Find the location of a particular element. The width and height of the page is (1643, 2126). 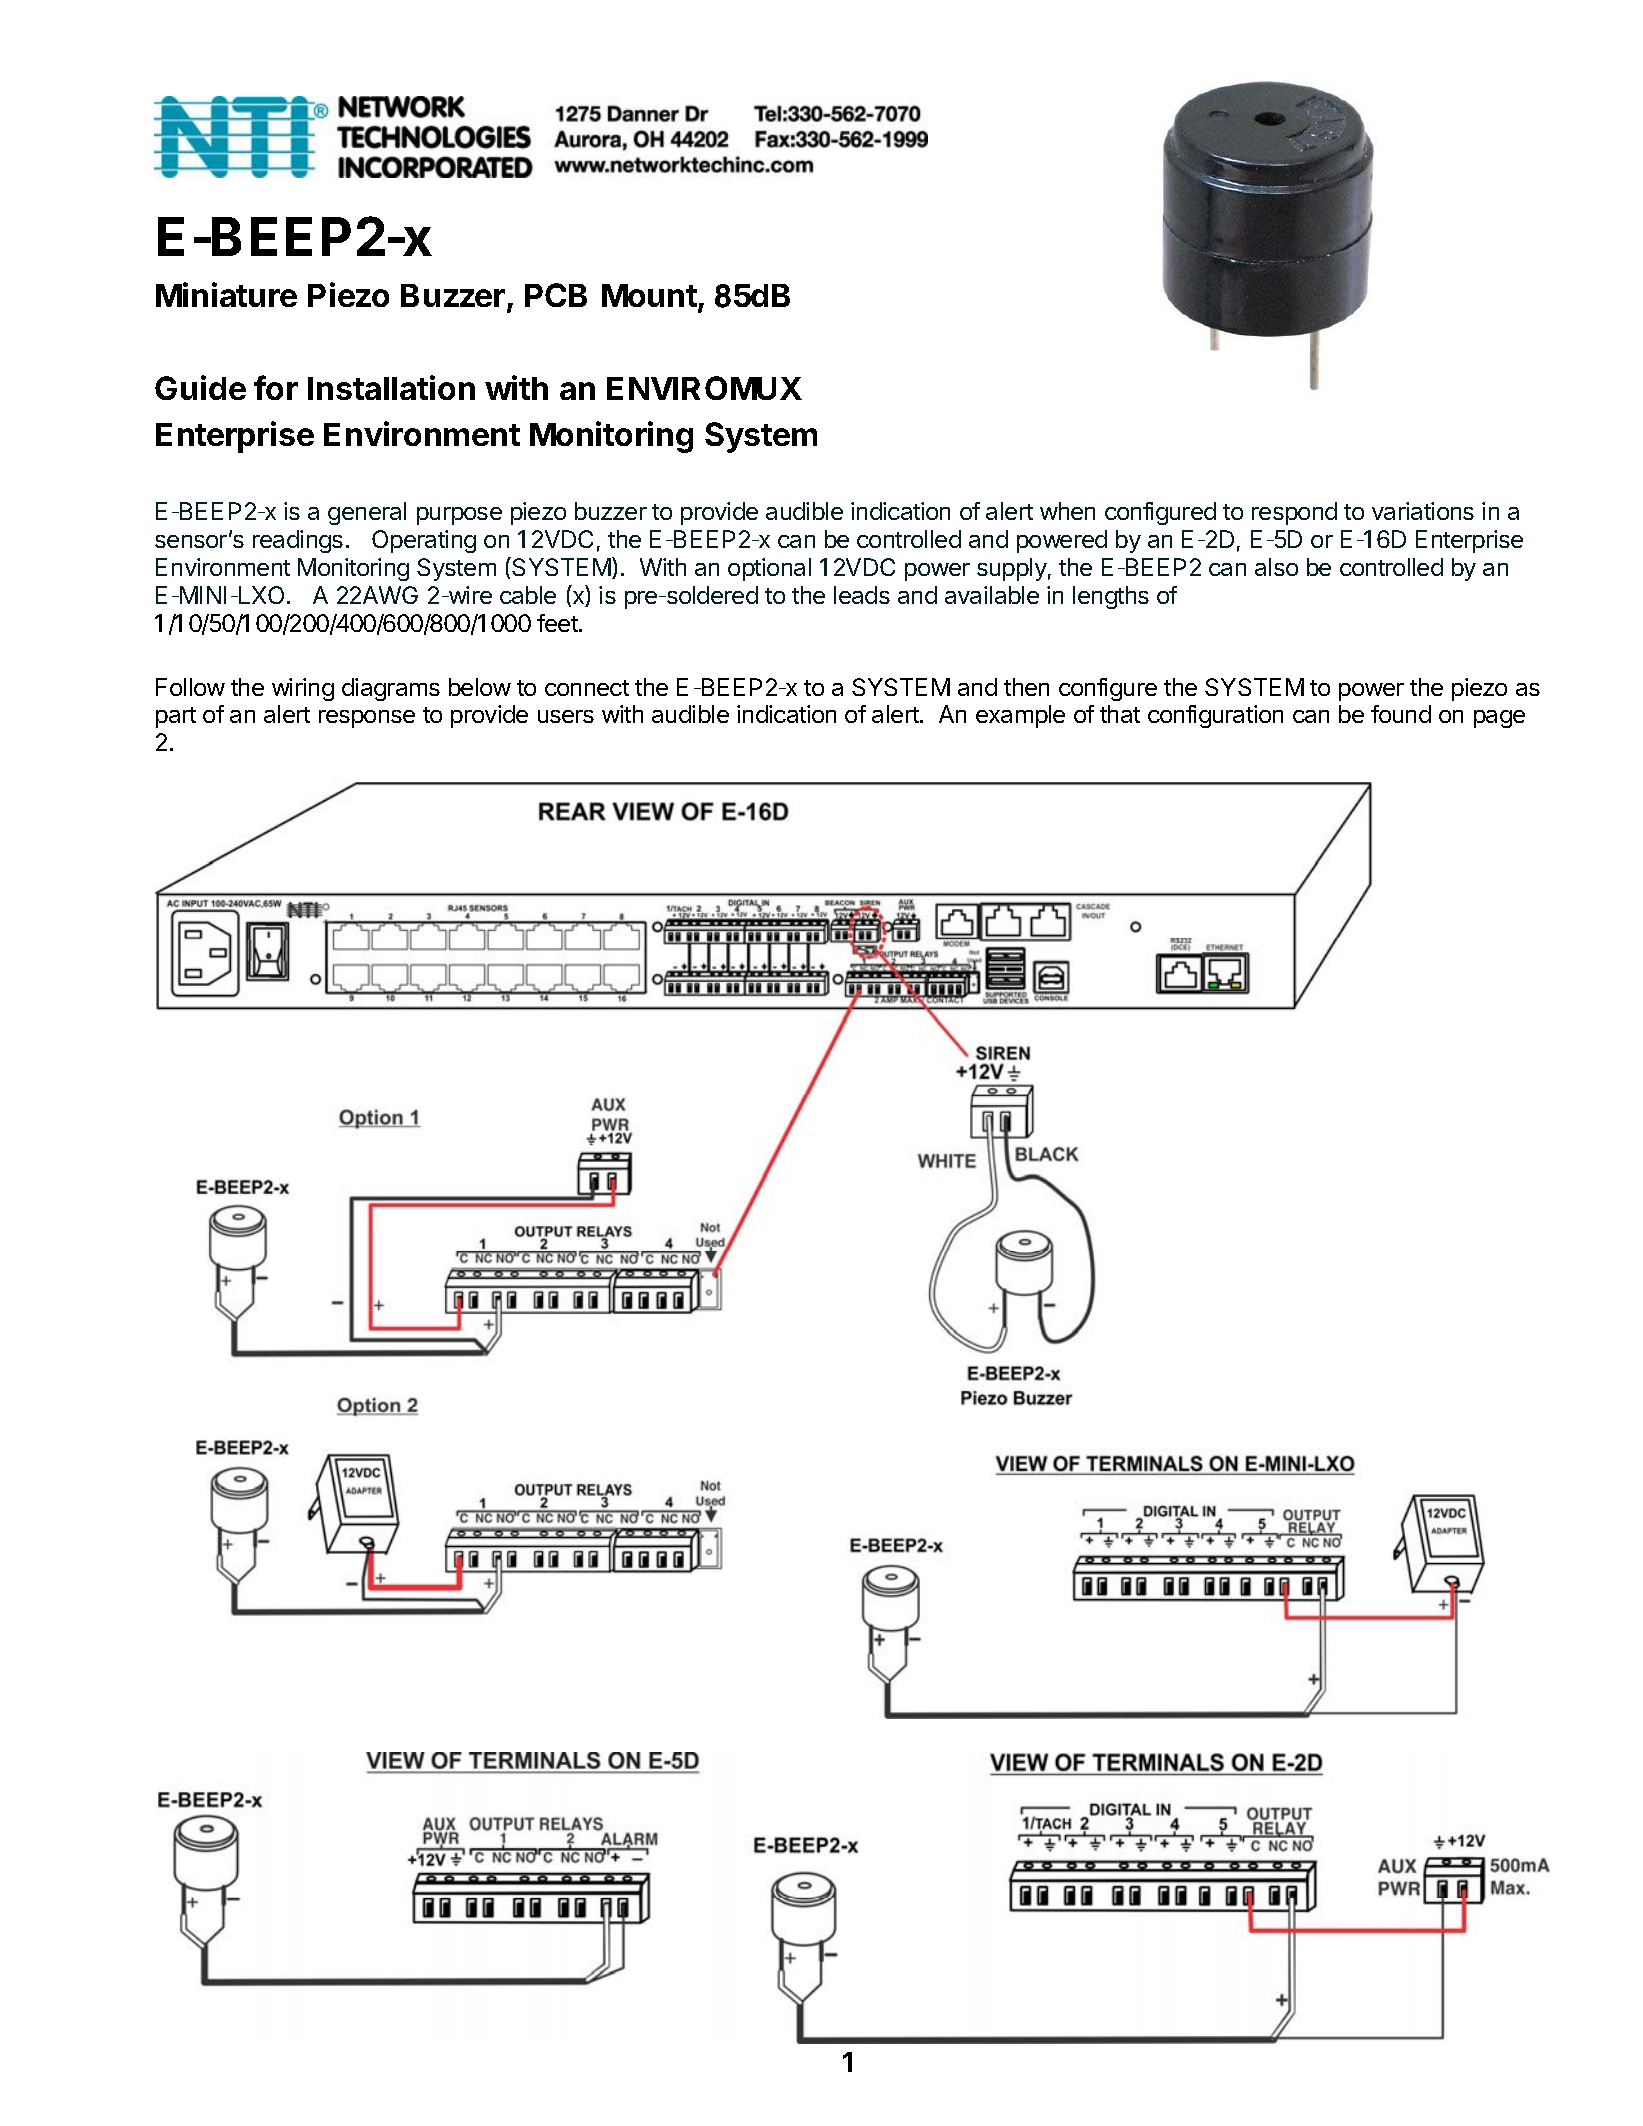

PCB is located at coordinates (556, 295).
